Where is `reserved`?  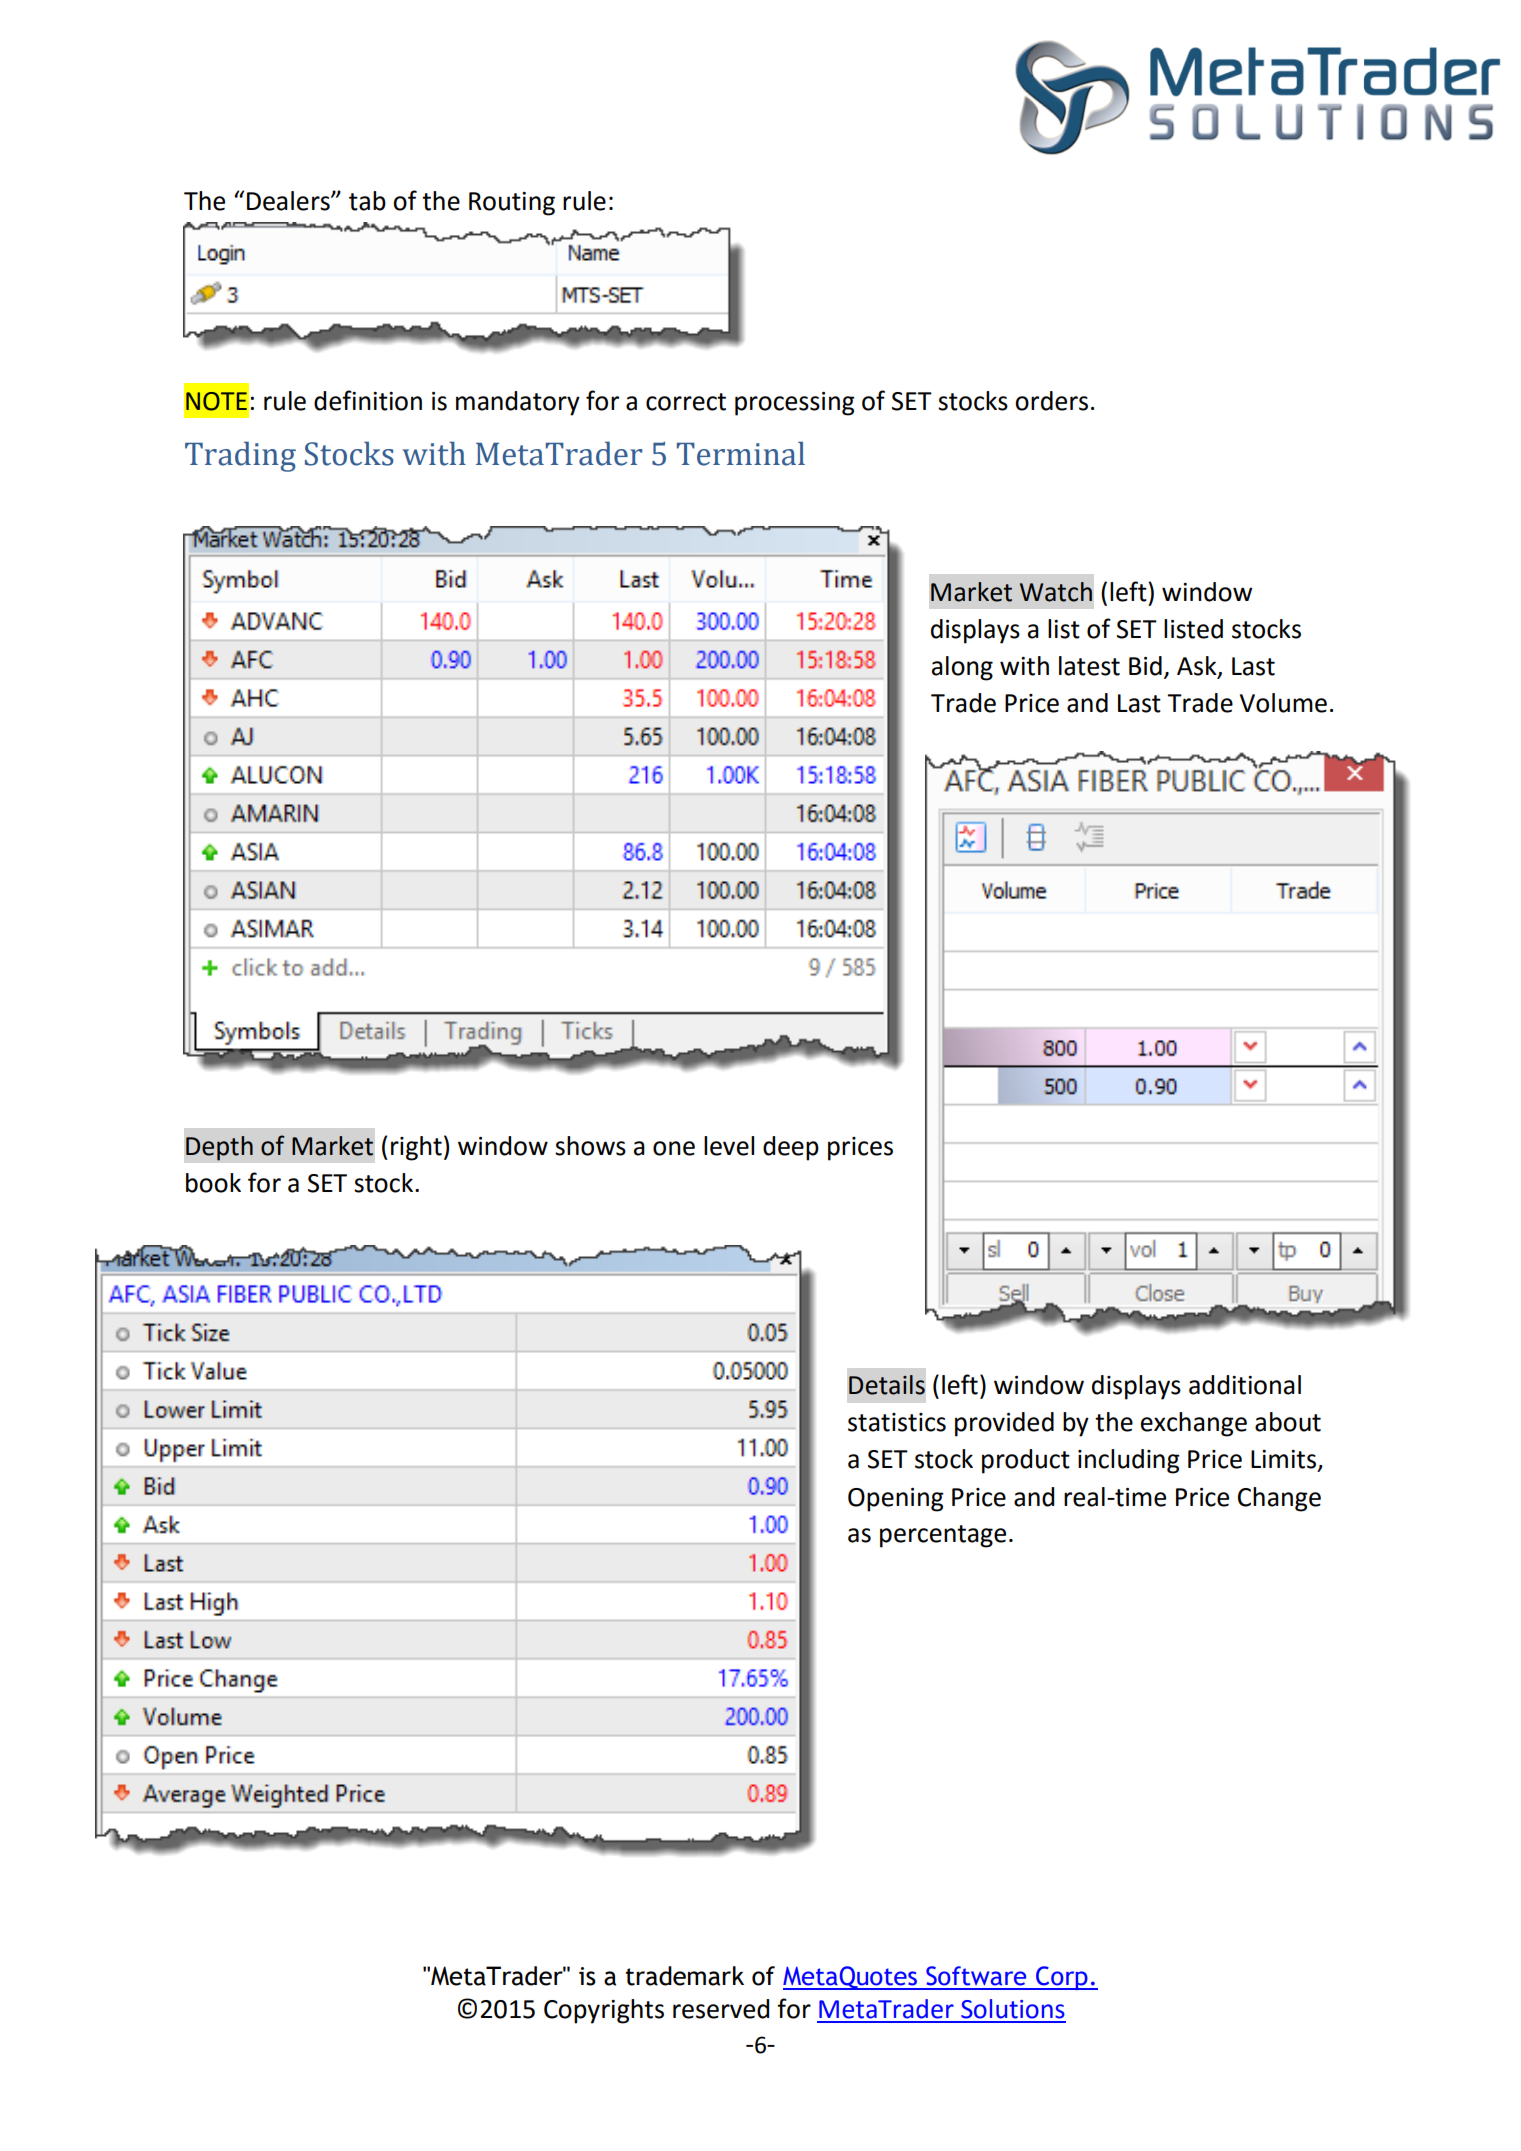
reserved is located at coordinates (721, 2009).
